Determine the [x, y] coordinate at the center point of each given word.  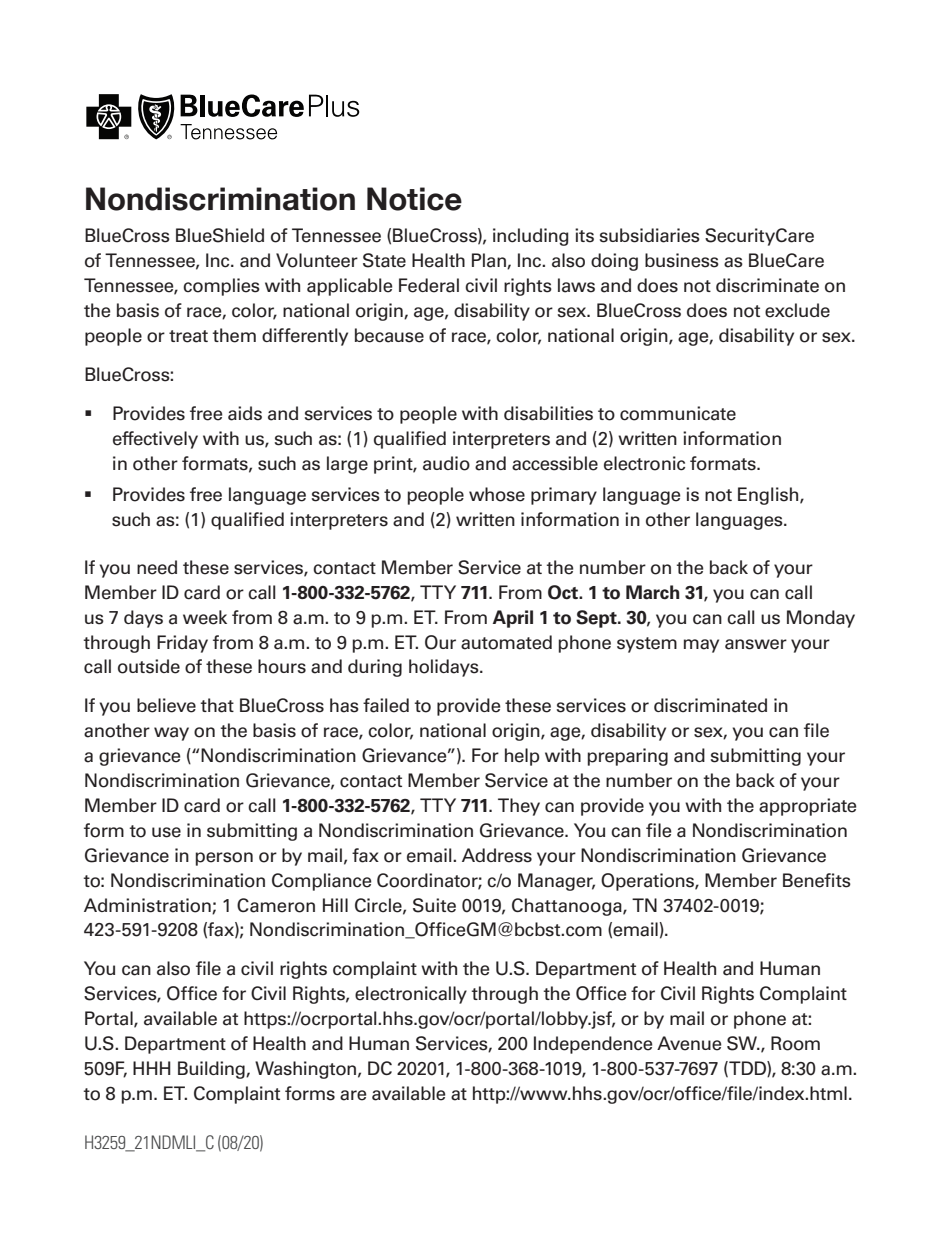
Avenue [689, 1043]
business [682, 260]
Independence [593, 1045]
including [531, 237]
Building [212, 1070]
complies [221, 287]
